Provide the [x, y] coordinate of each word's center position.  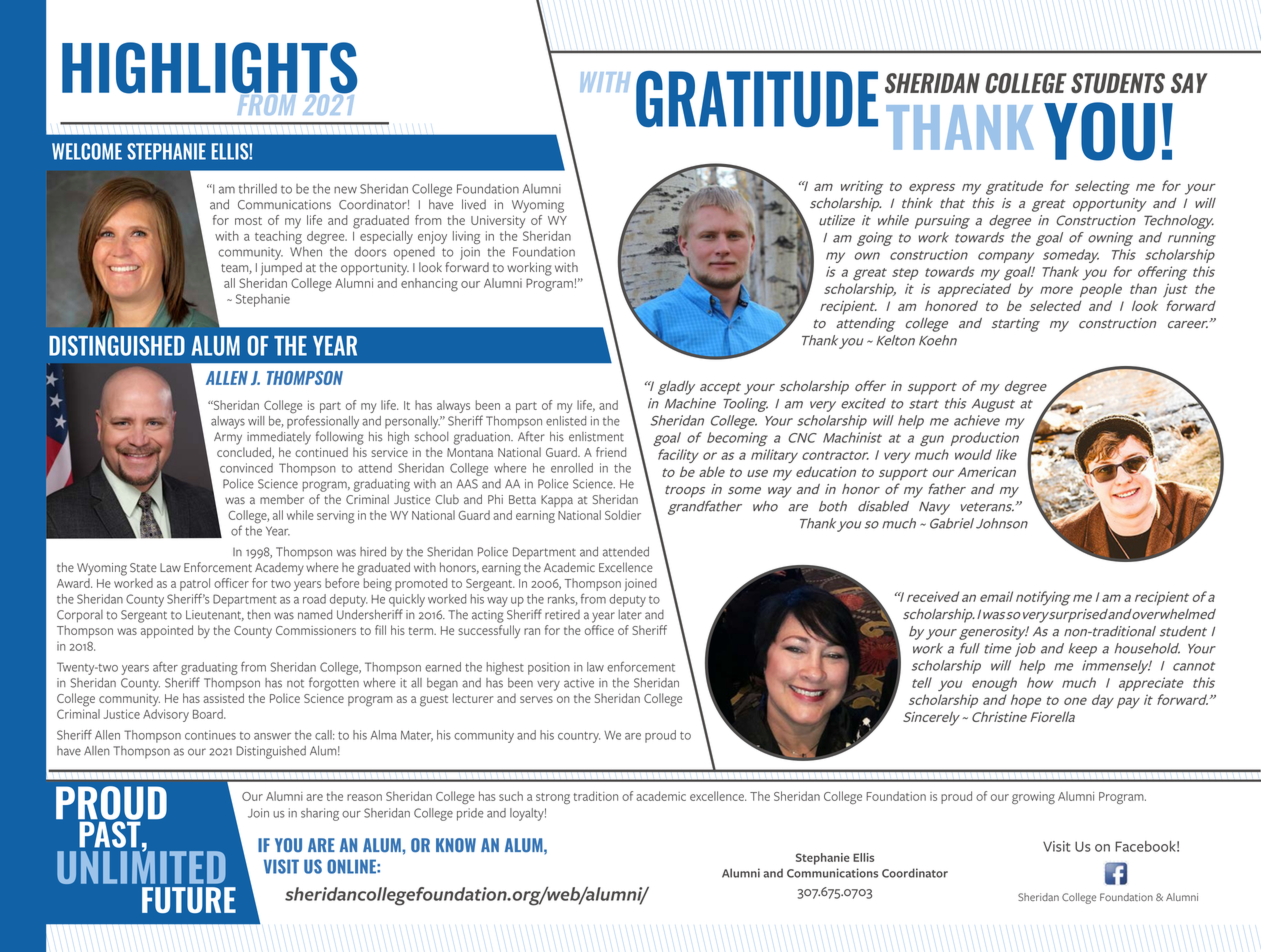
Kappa [557, 501]
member [282, 499]
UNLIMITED [141, 866]
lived [474, 204]
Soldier [623, 515]
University [498, 222]
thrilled [258, 188]
